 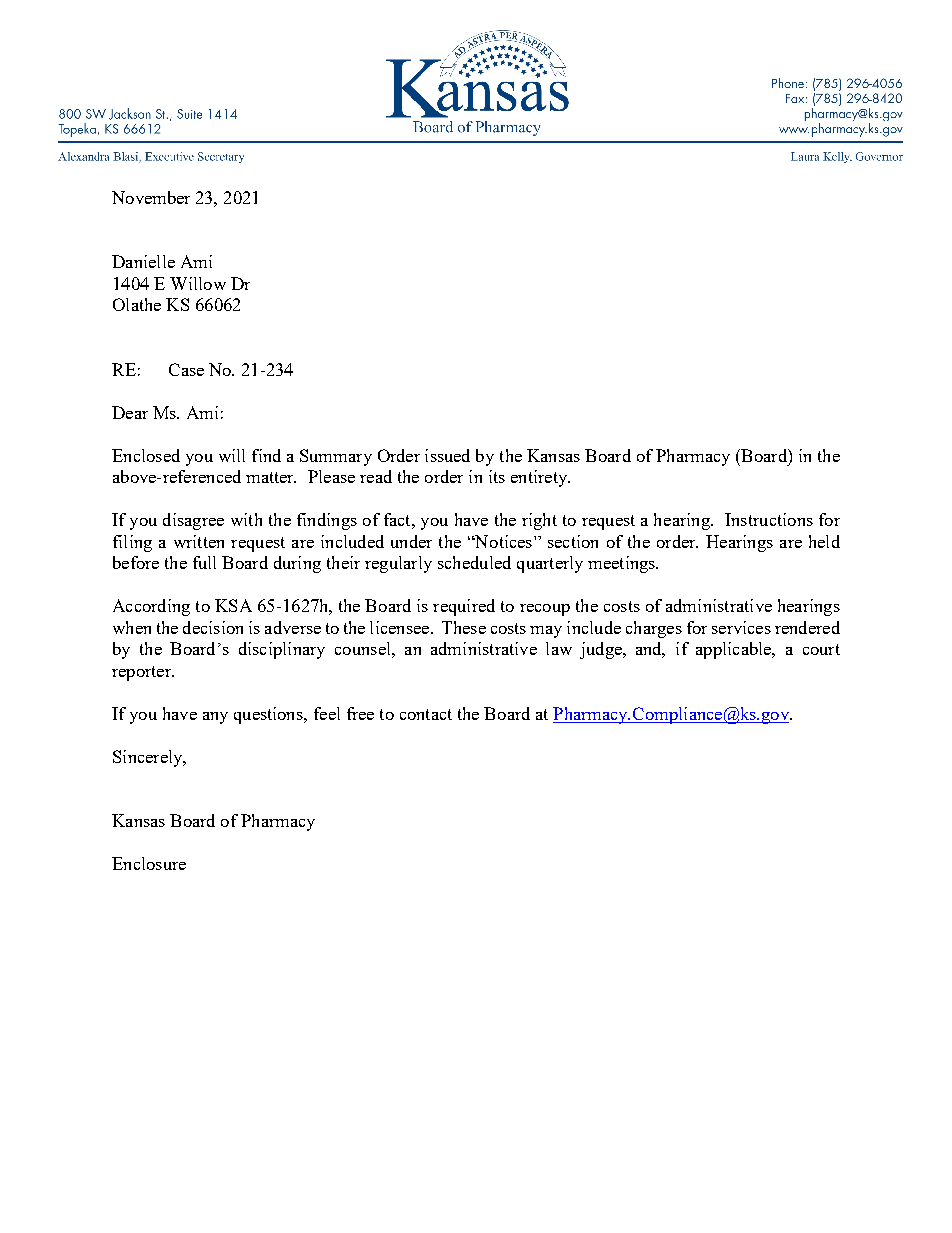 What do you see at coordinates (741, 627) in the image?
I see `services` at bounding box center [741, 627].
